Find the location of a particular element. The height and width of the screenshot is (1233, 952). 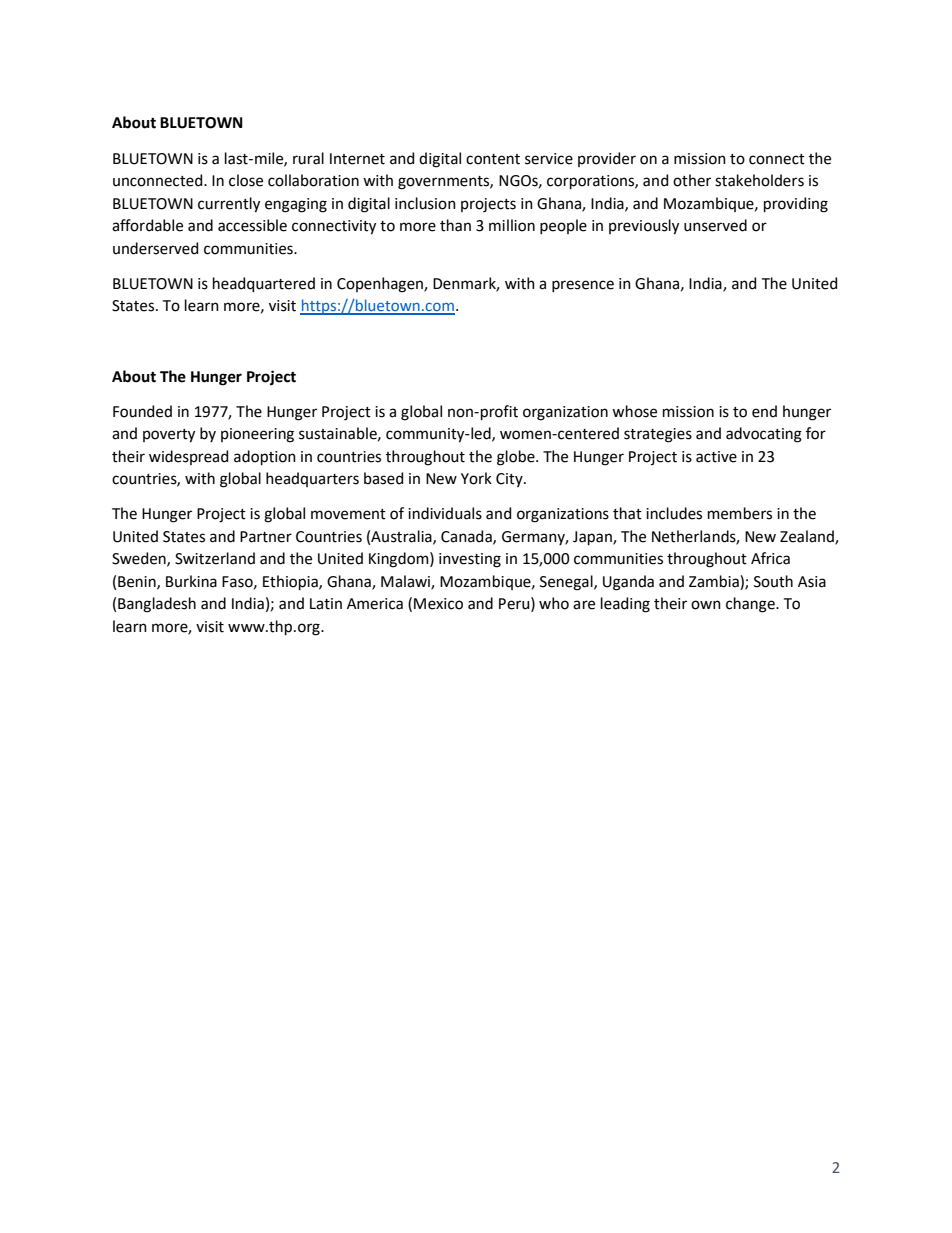

widespread is located at coordinates (188, 457).
